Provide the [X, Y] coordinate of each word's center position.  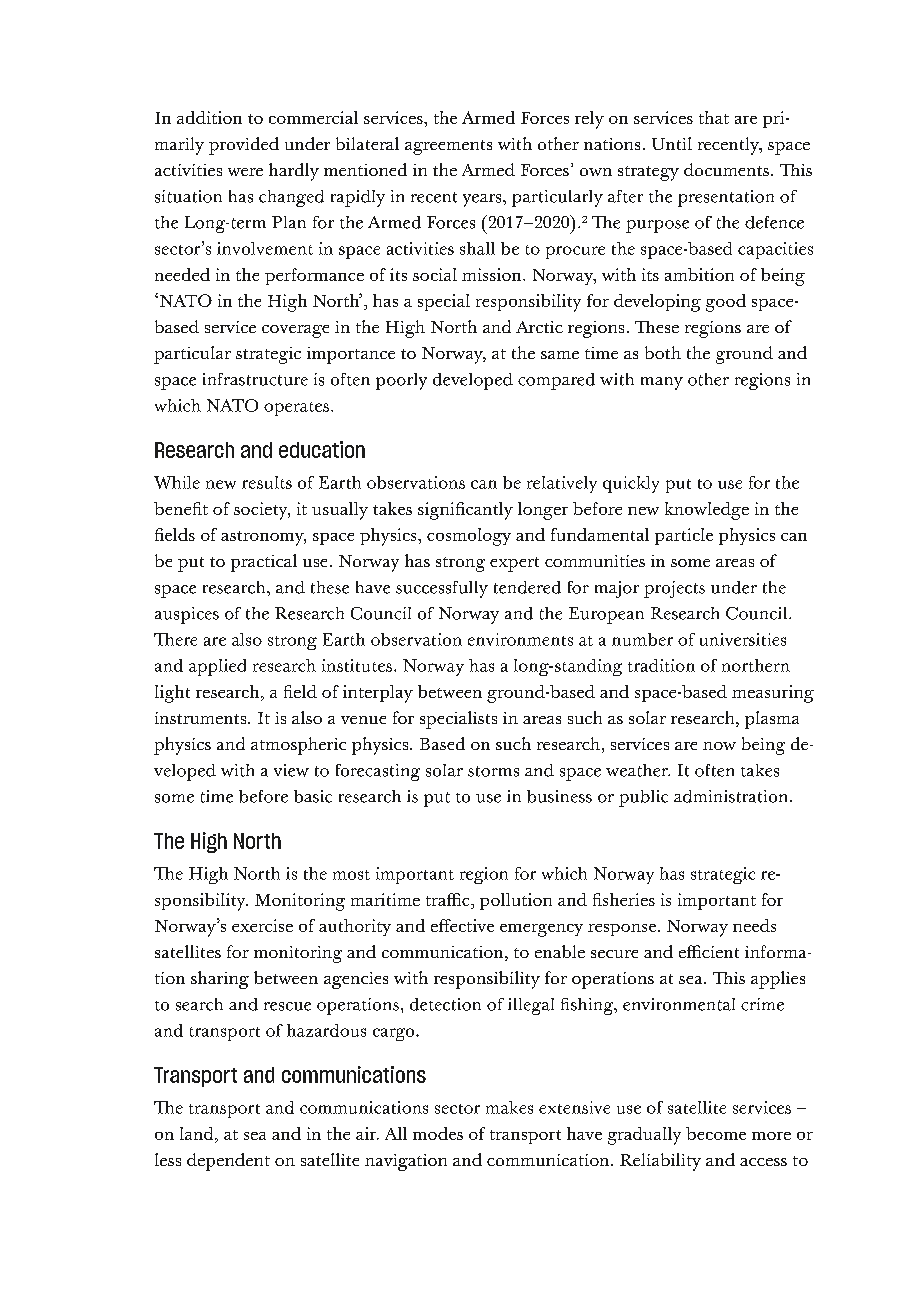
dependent [228, 1162]
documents [726, 169]
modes [438, 1133]
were [245, 172]
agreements [448, 147]
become [716, 1133]
